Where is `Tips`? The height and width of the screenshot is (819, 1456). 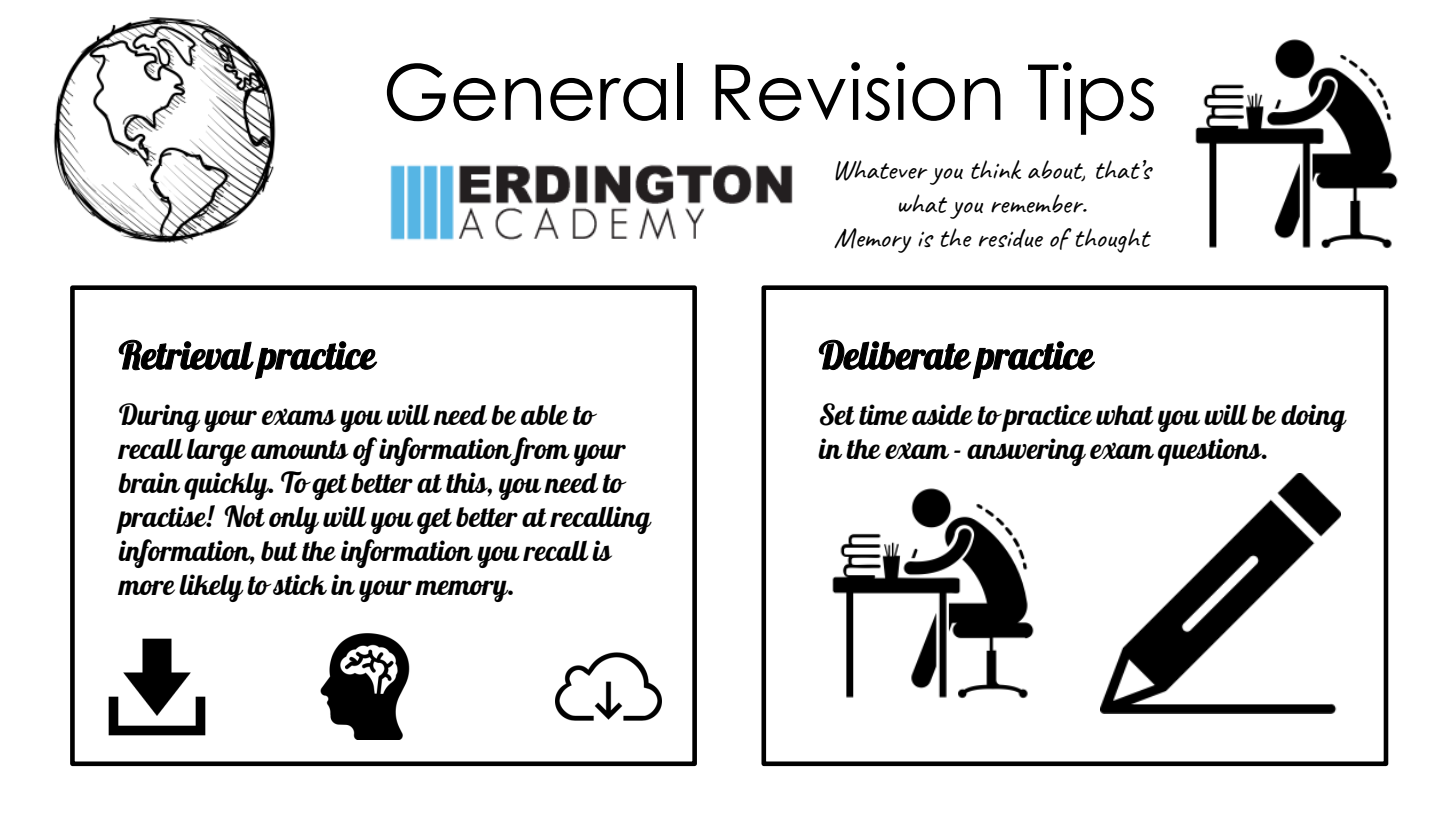 Tips is located at coordinates (1091, 98).
